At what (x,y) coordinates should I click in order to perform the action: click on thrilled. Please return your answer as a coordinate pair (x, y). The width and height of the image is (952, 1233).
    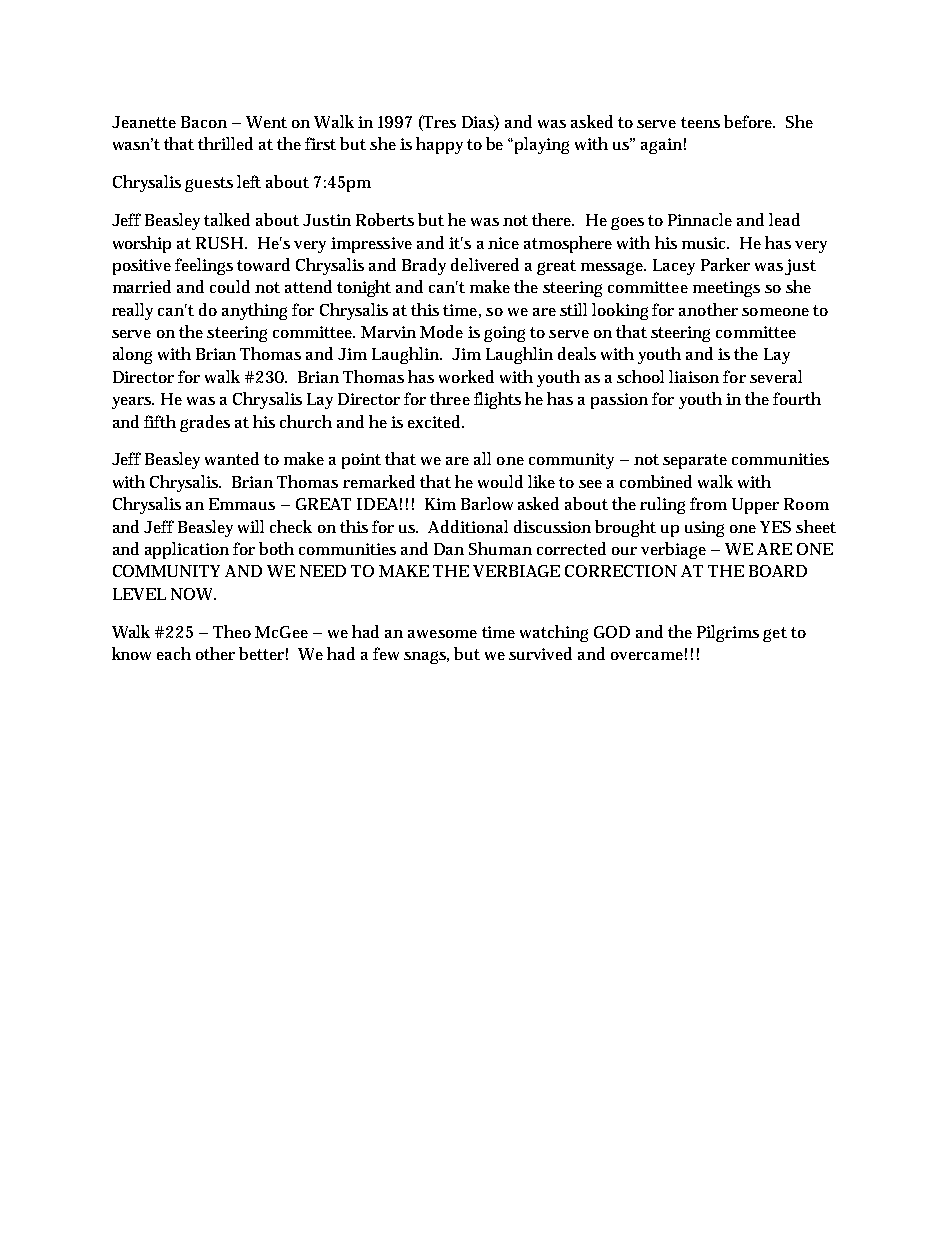
    Looking at the image, I should click on (225, 143).
